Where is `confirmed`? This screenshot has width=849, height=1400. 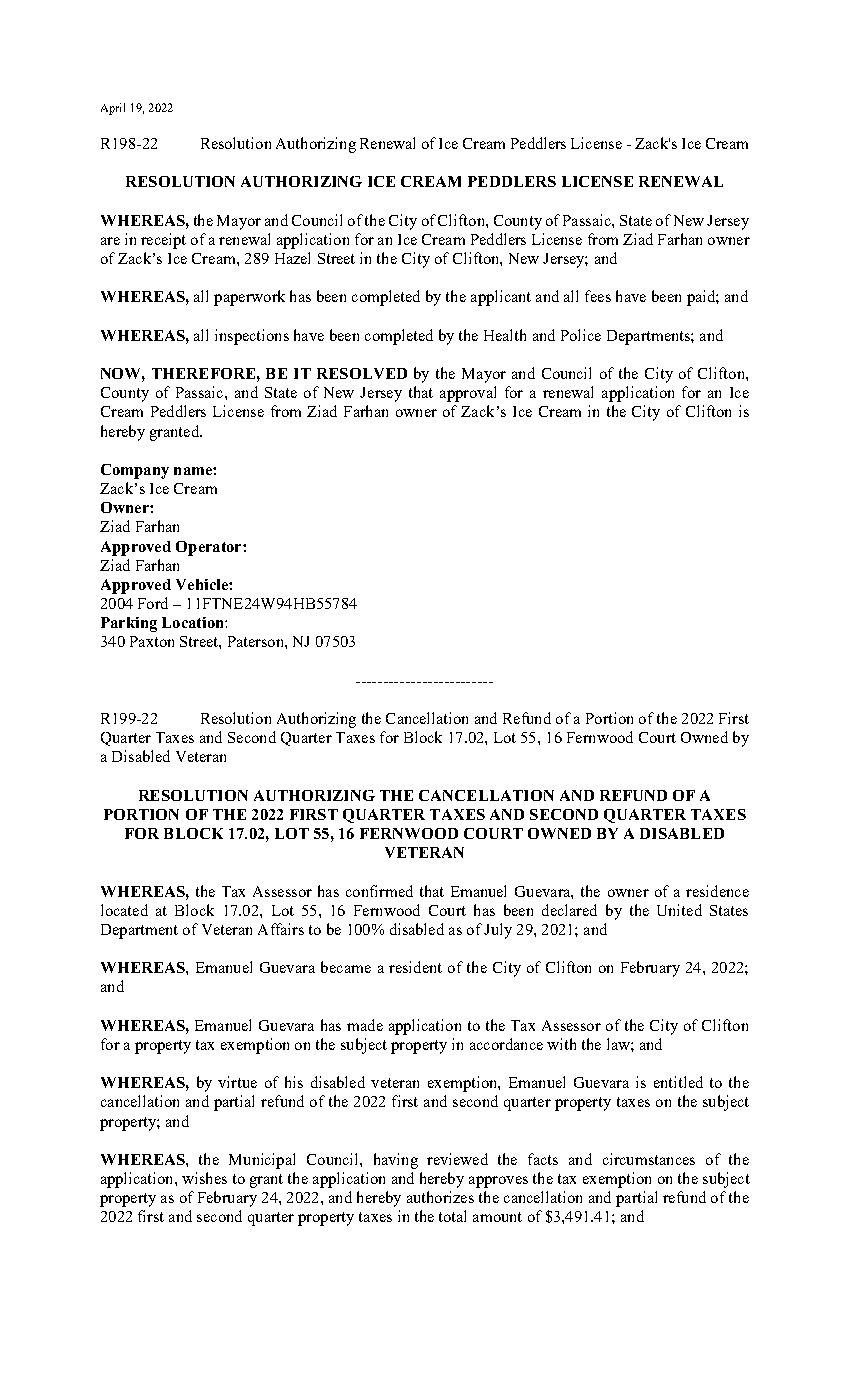 confirmed is located at coordinates (379, 891).
